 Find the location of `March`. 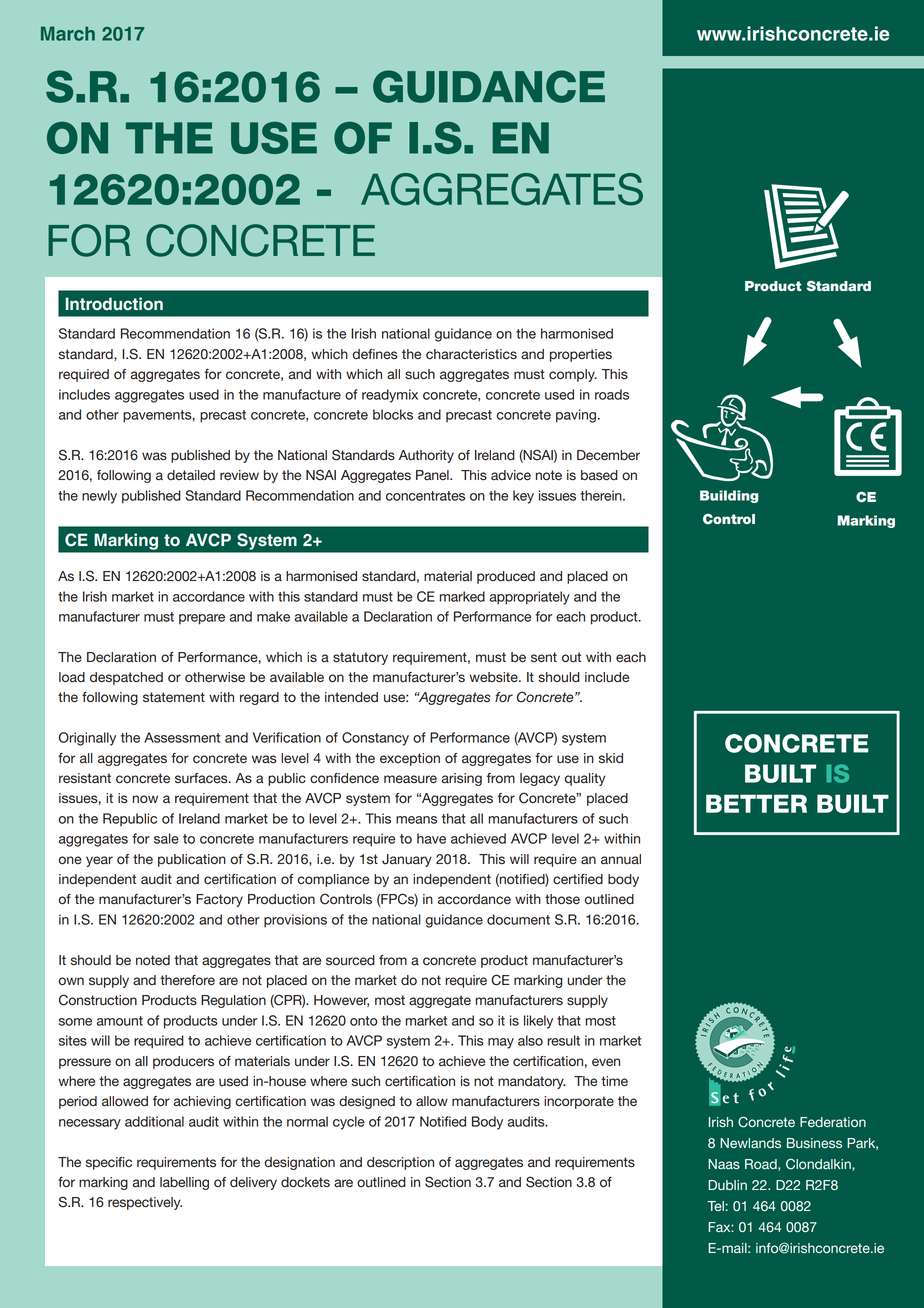

March is located at coordinates (68, 33).
